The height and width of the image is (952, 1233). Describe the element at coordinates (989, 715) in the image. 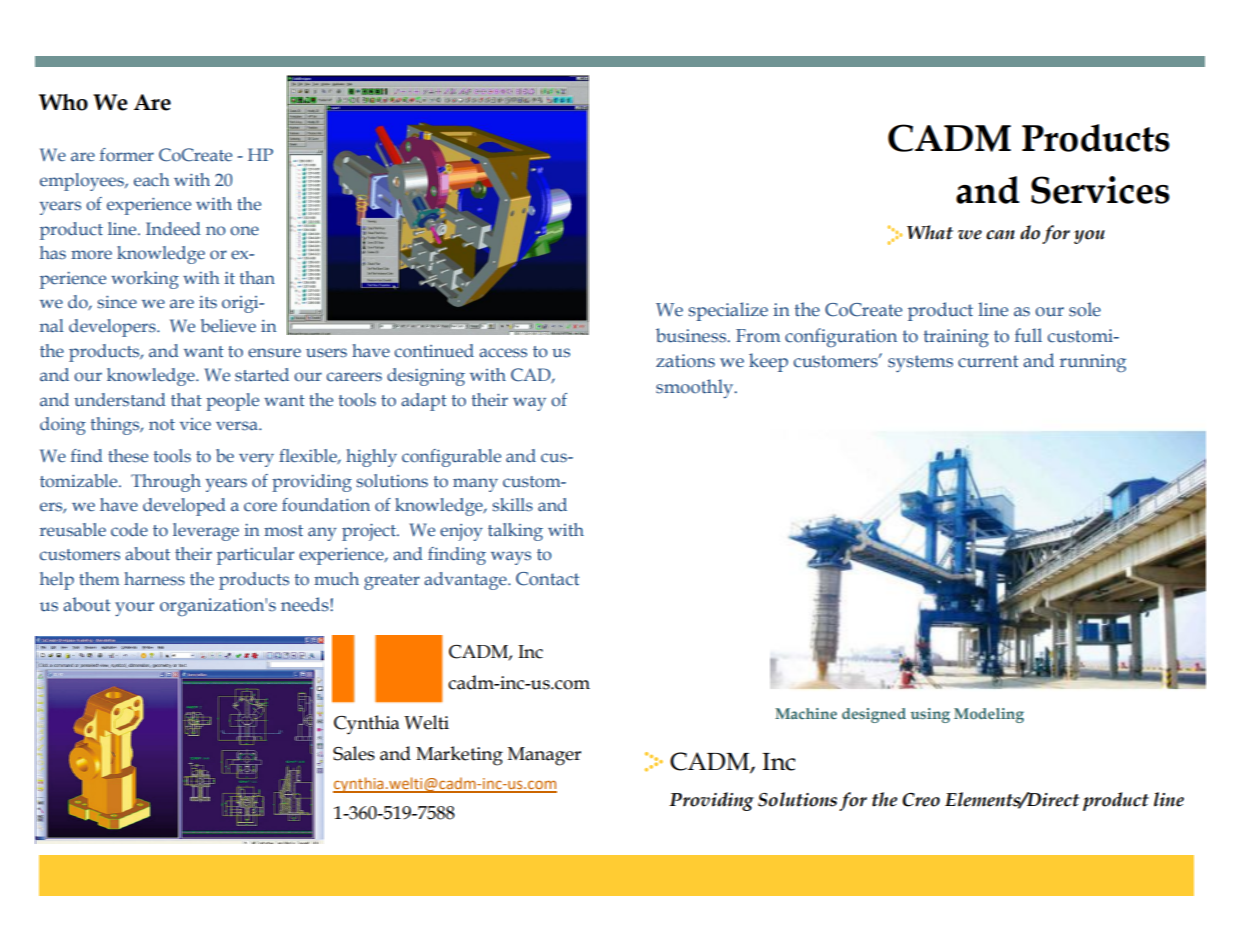

I see `Modeling` at that location.
